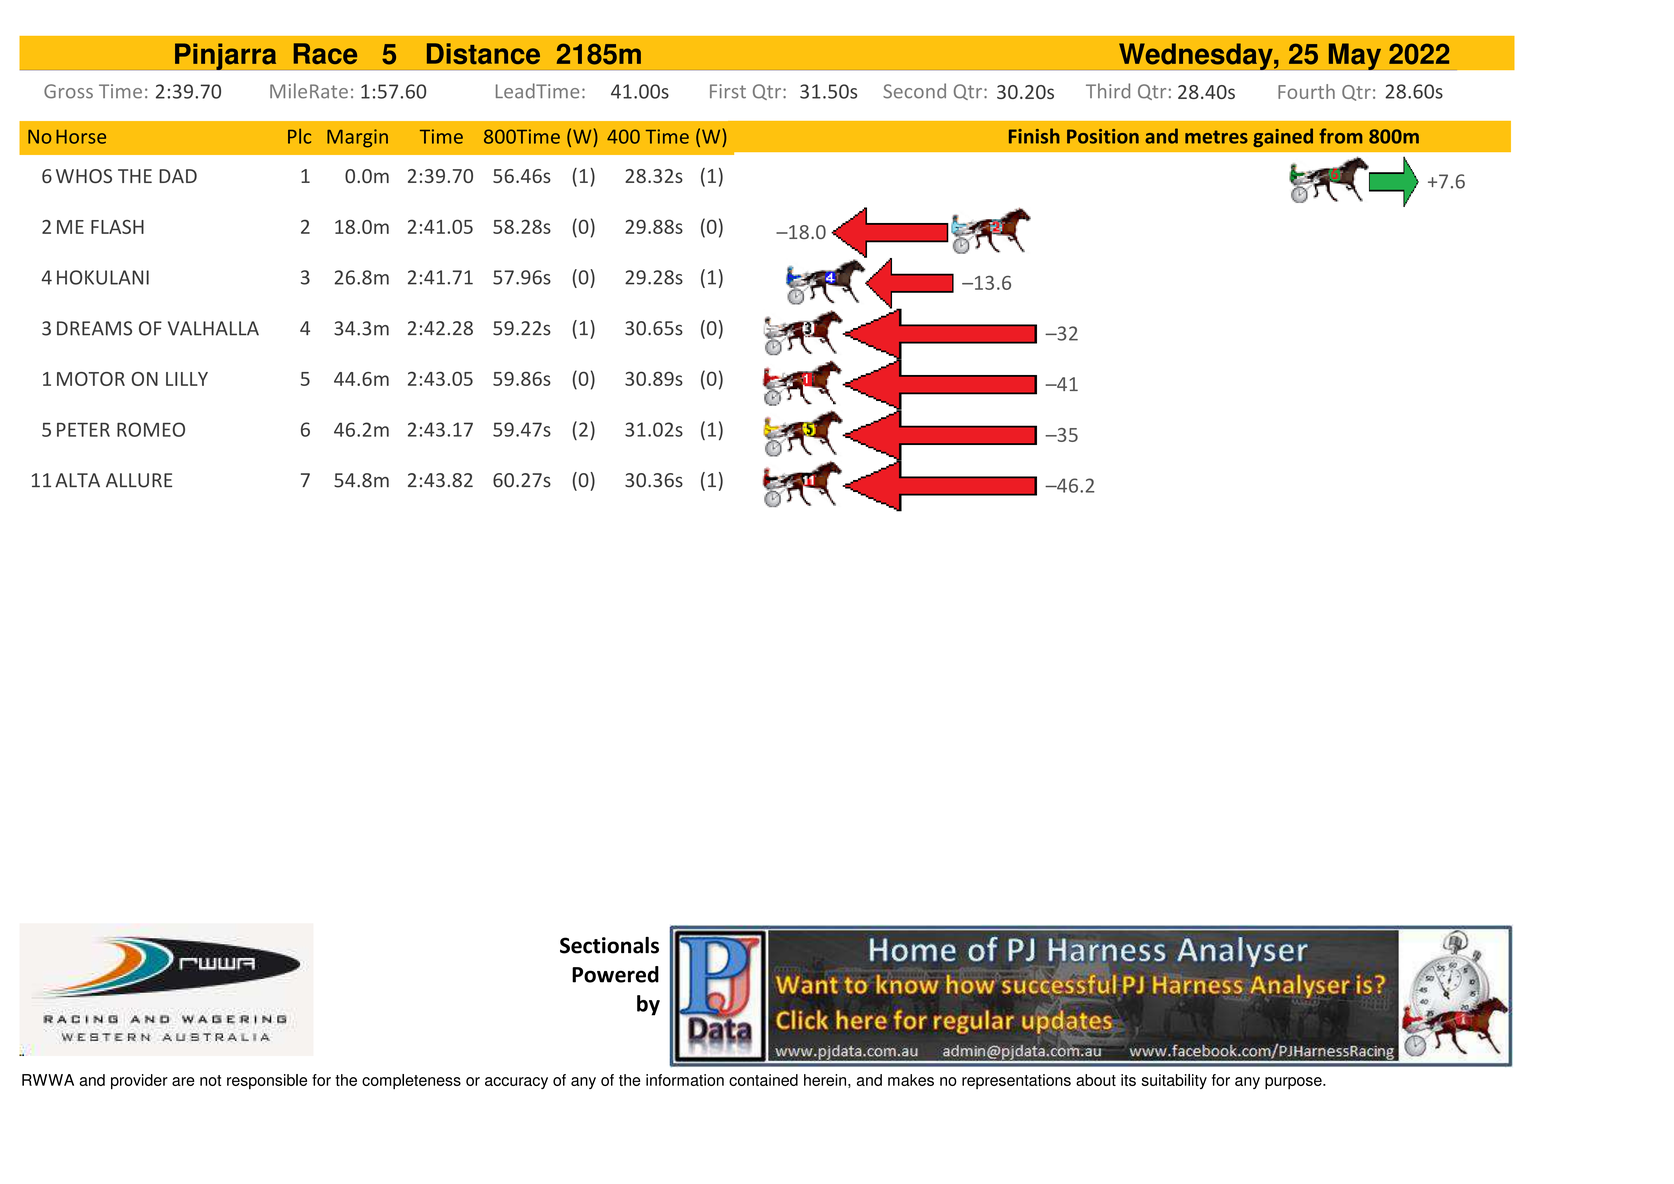  What do you see at coordinates (728, 91) in the image?
I see `First` at bounding box center [728, 91].
